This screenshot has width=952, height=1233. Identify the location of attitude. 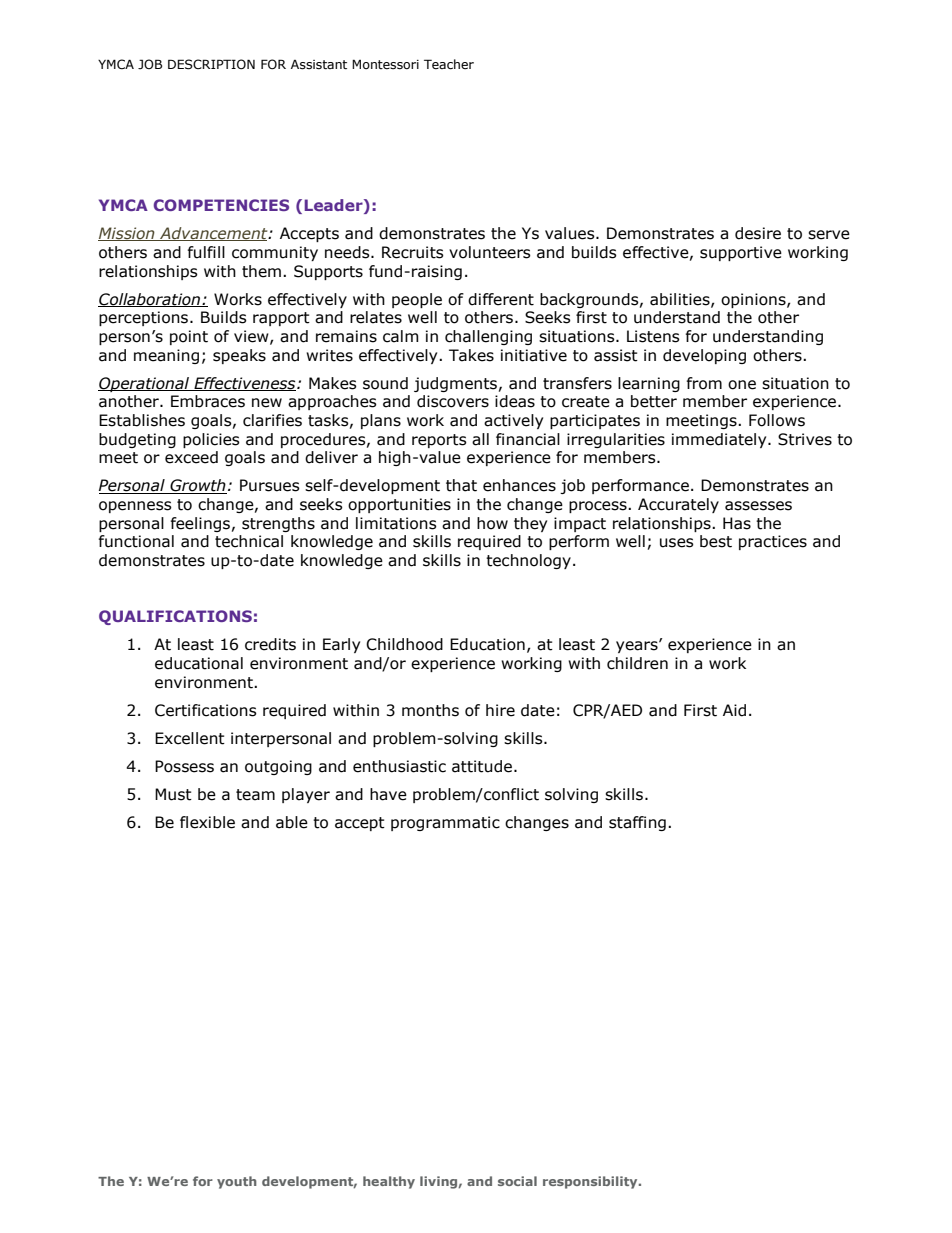
(482, 766).
